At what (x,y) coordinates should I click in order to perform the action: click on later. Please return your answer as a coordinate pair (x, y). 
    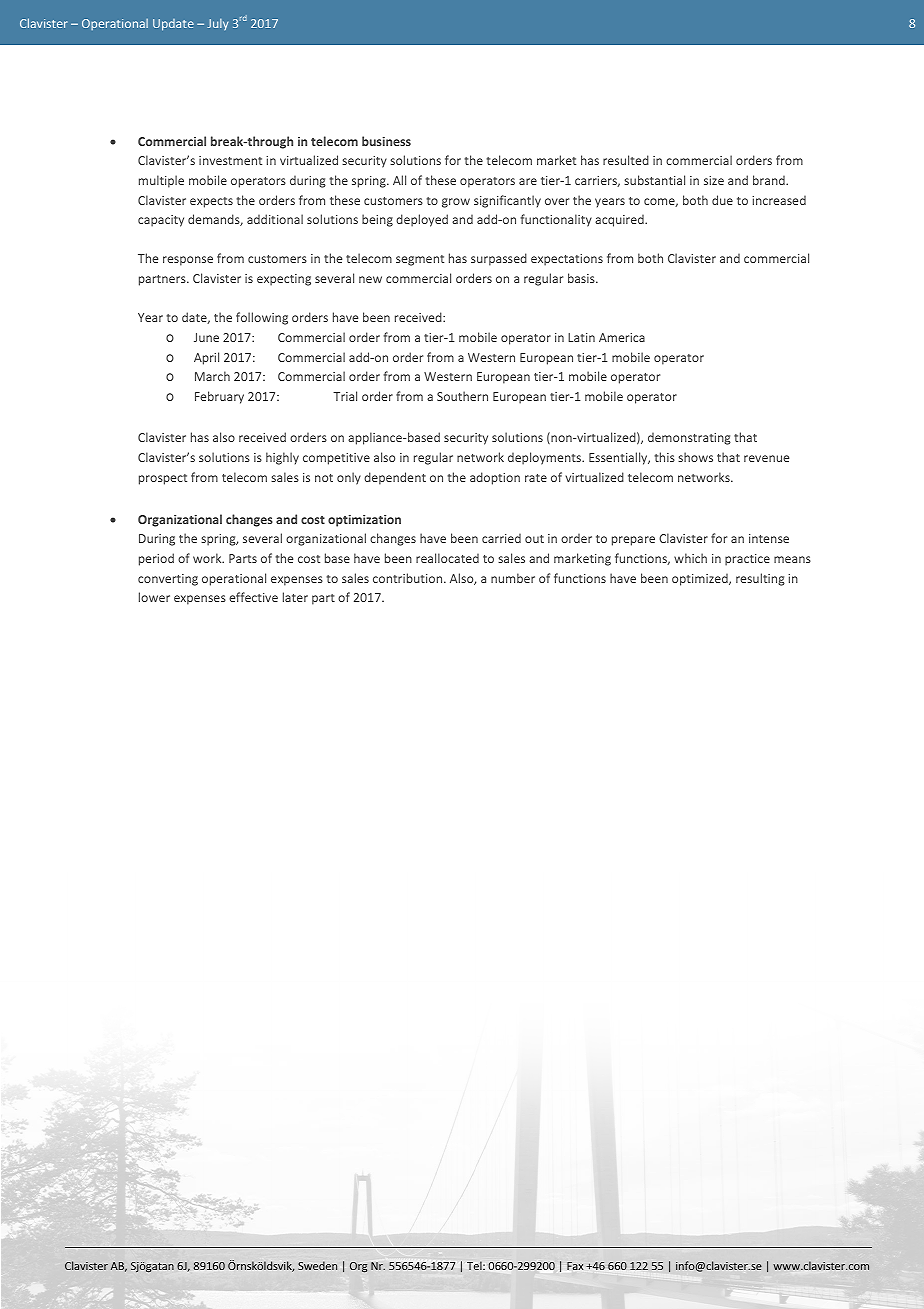
    Looking at the image, I should click on (295, 597).
